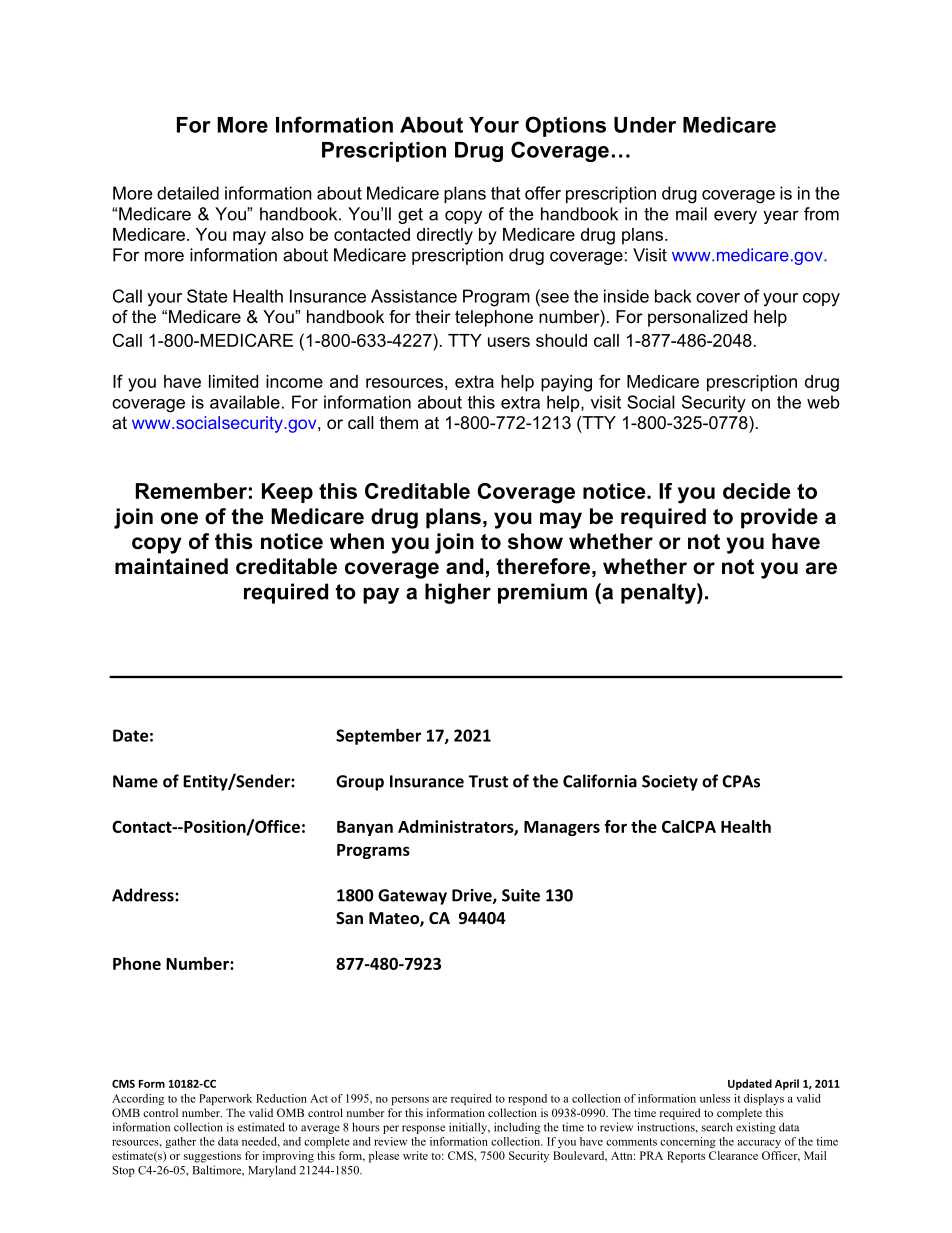 The height and width of the document is (1233, 952). What do you see at coordinates (759, 1144) in the document?
I see `accuracy` at bounding box center [759, 1144].
